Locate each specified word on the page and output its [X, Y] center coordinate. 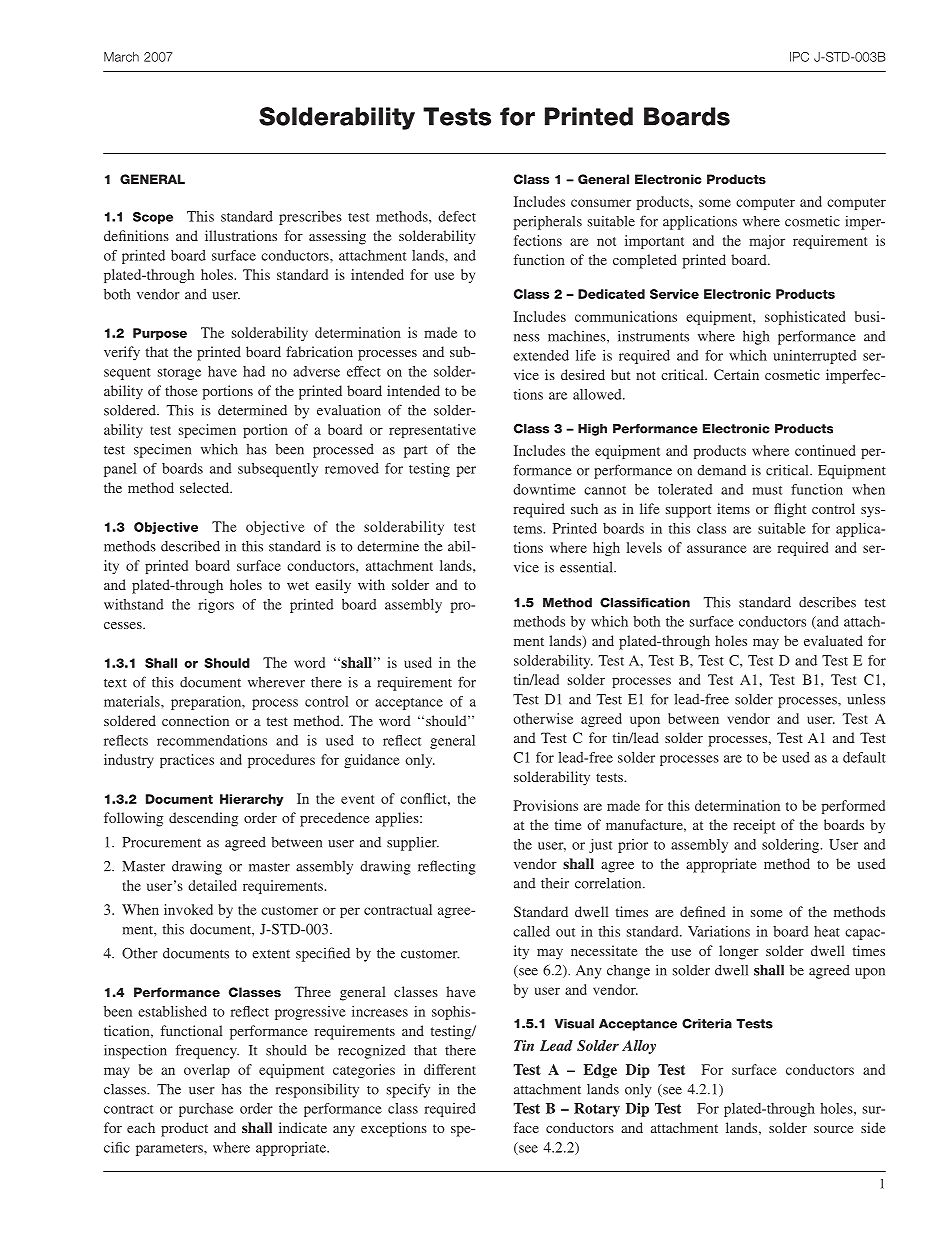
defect [457, 216]
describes [827, 602]
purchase [206, 1110]
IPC [799, 57]
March [121, 57]
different [450, 1069]
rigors [216, 606]
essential [587, 567]
